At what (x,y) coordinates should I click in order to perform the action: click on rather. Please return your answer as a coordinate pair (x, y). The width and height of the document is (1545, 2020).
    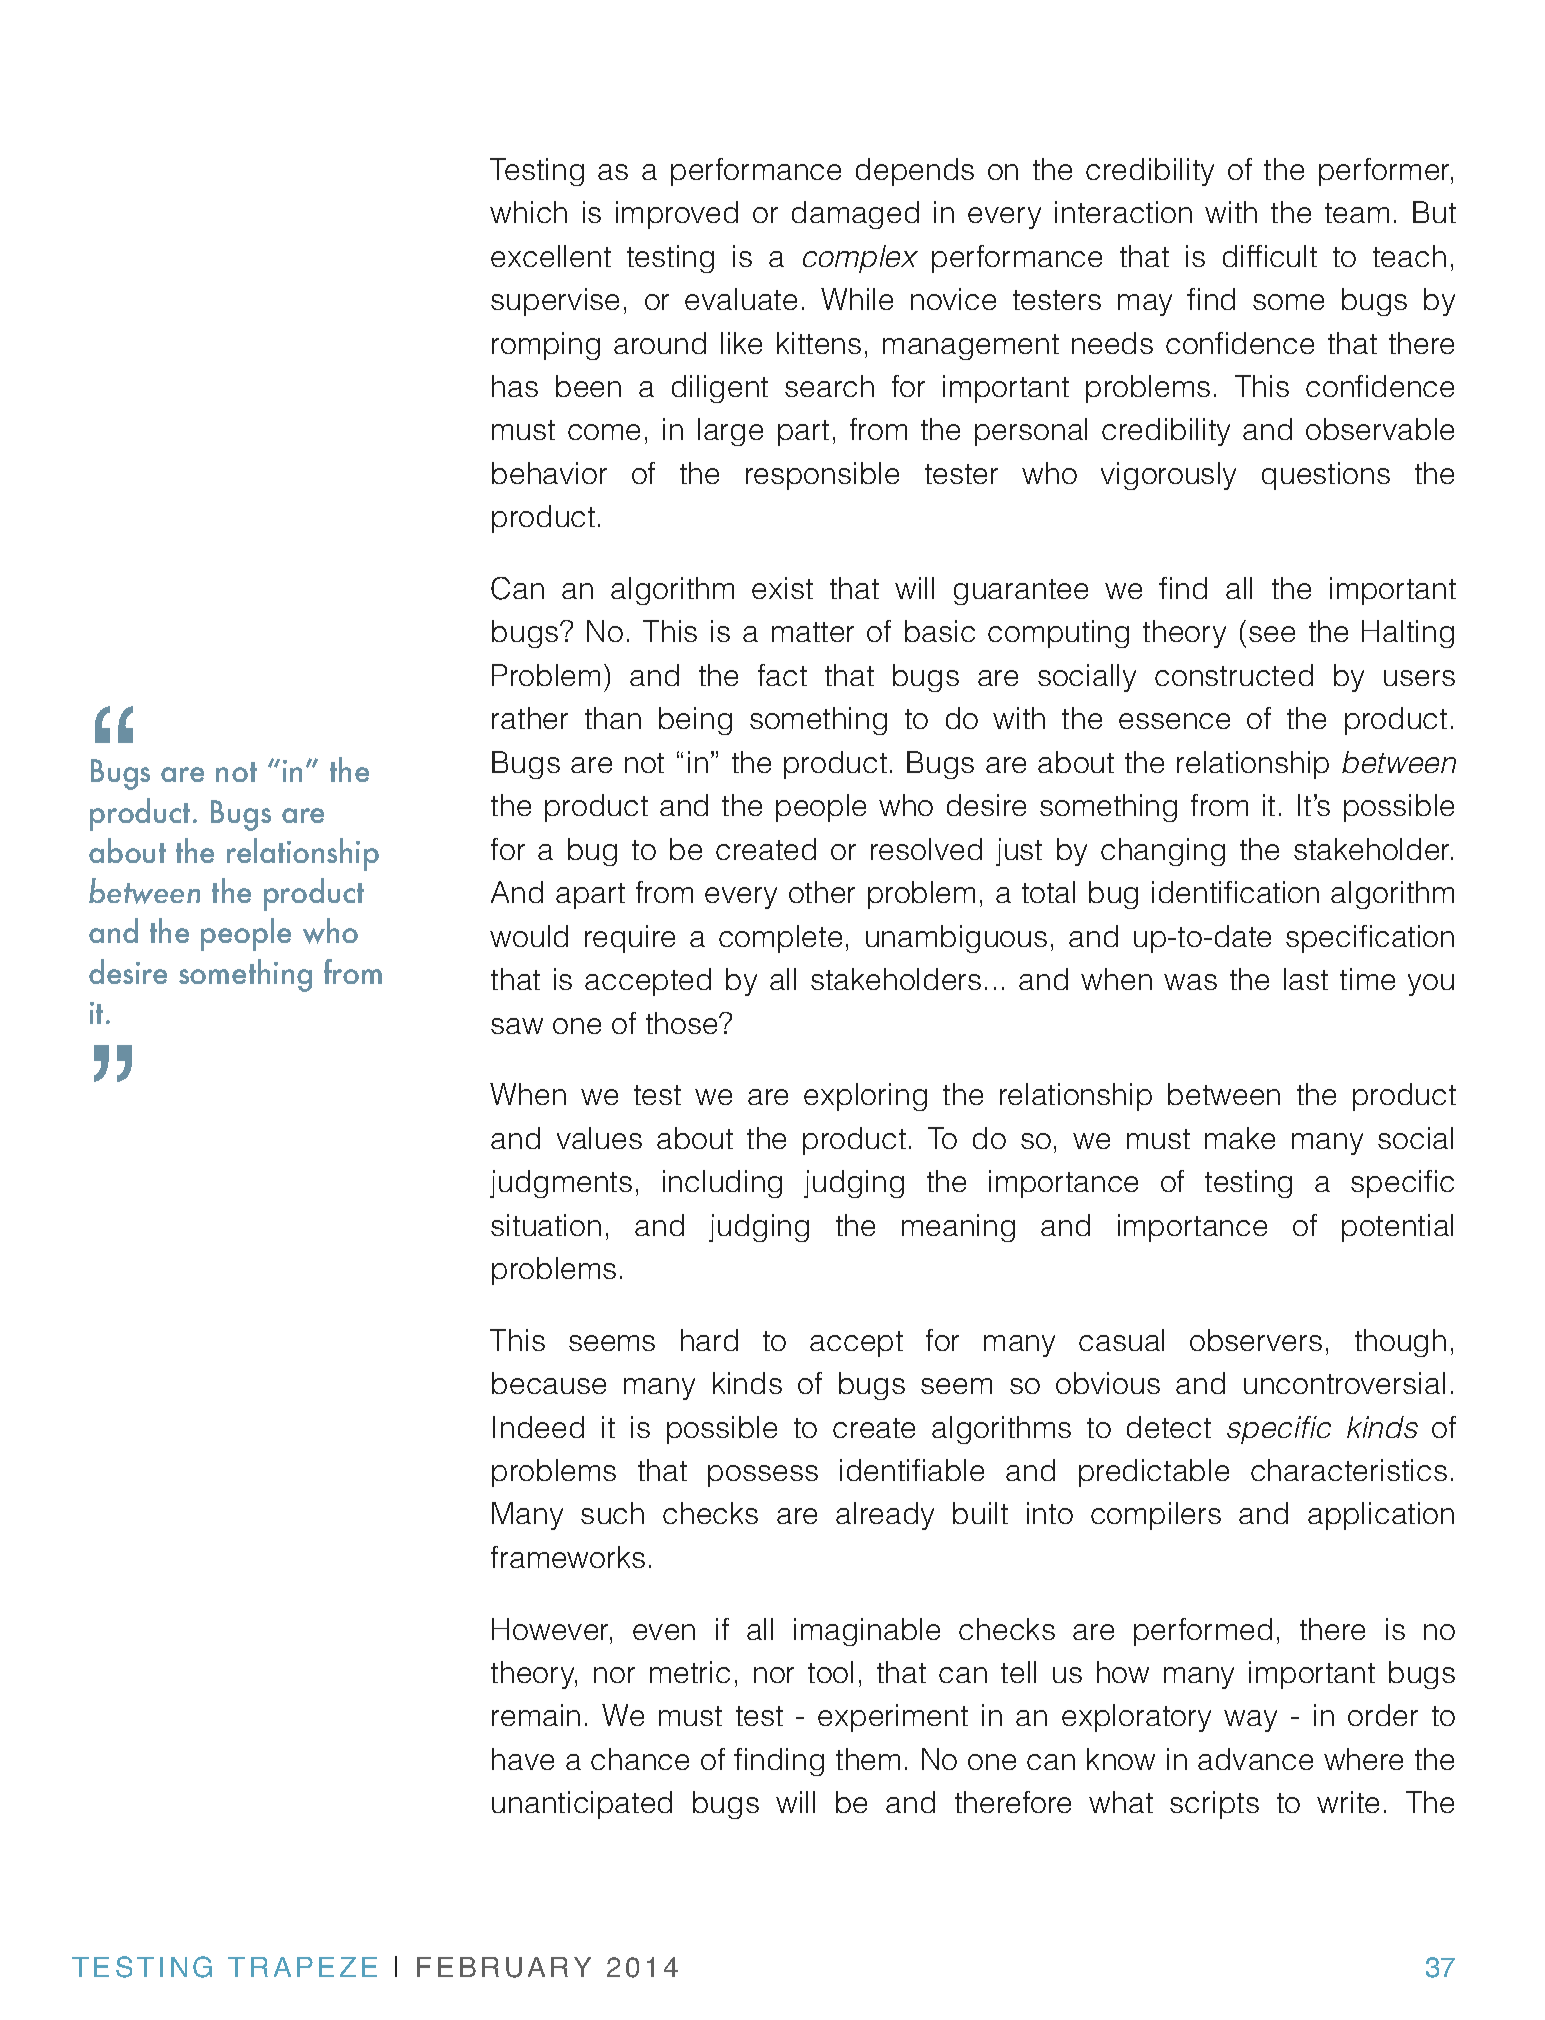
    Looking at the image, I should click on (530, 718).
